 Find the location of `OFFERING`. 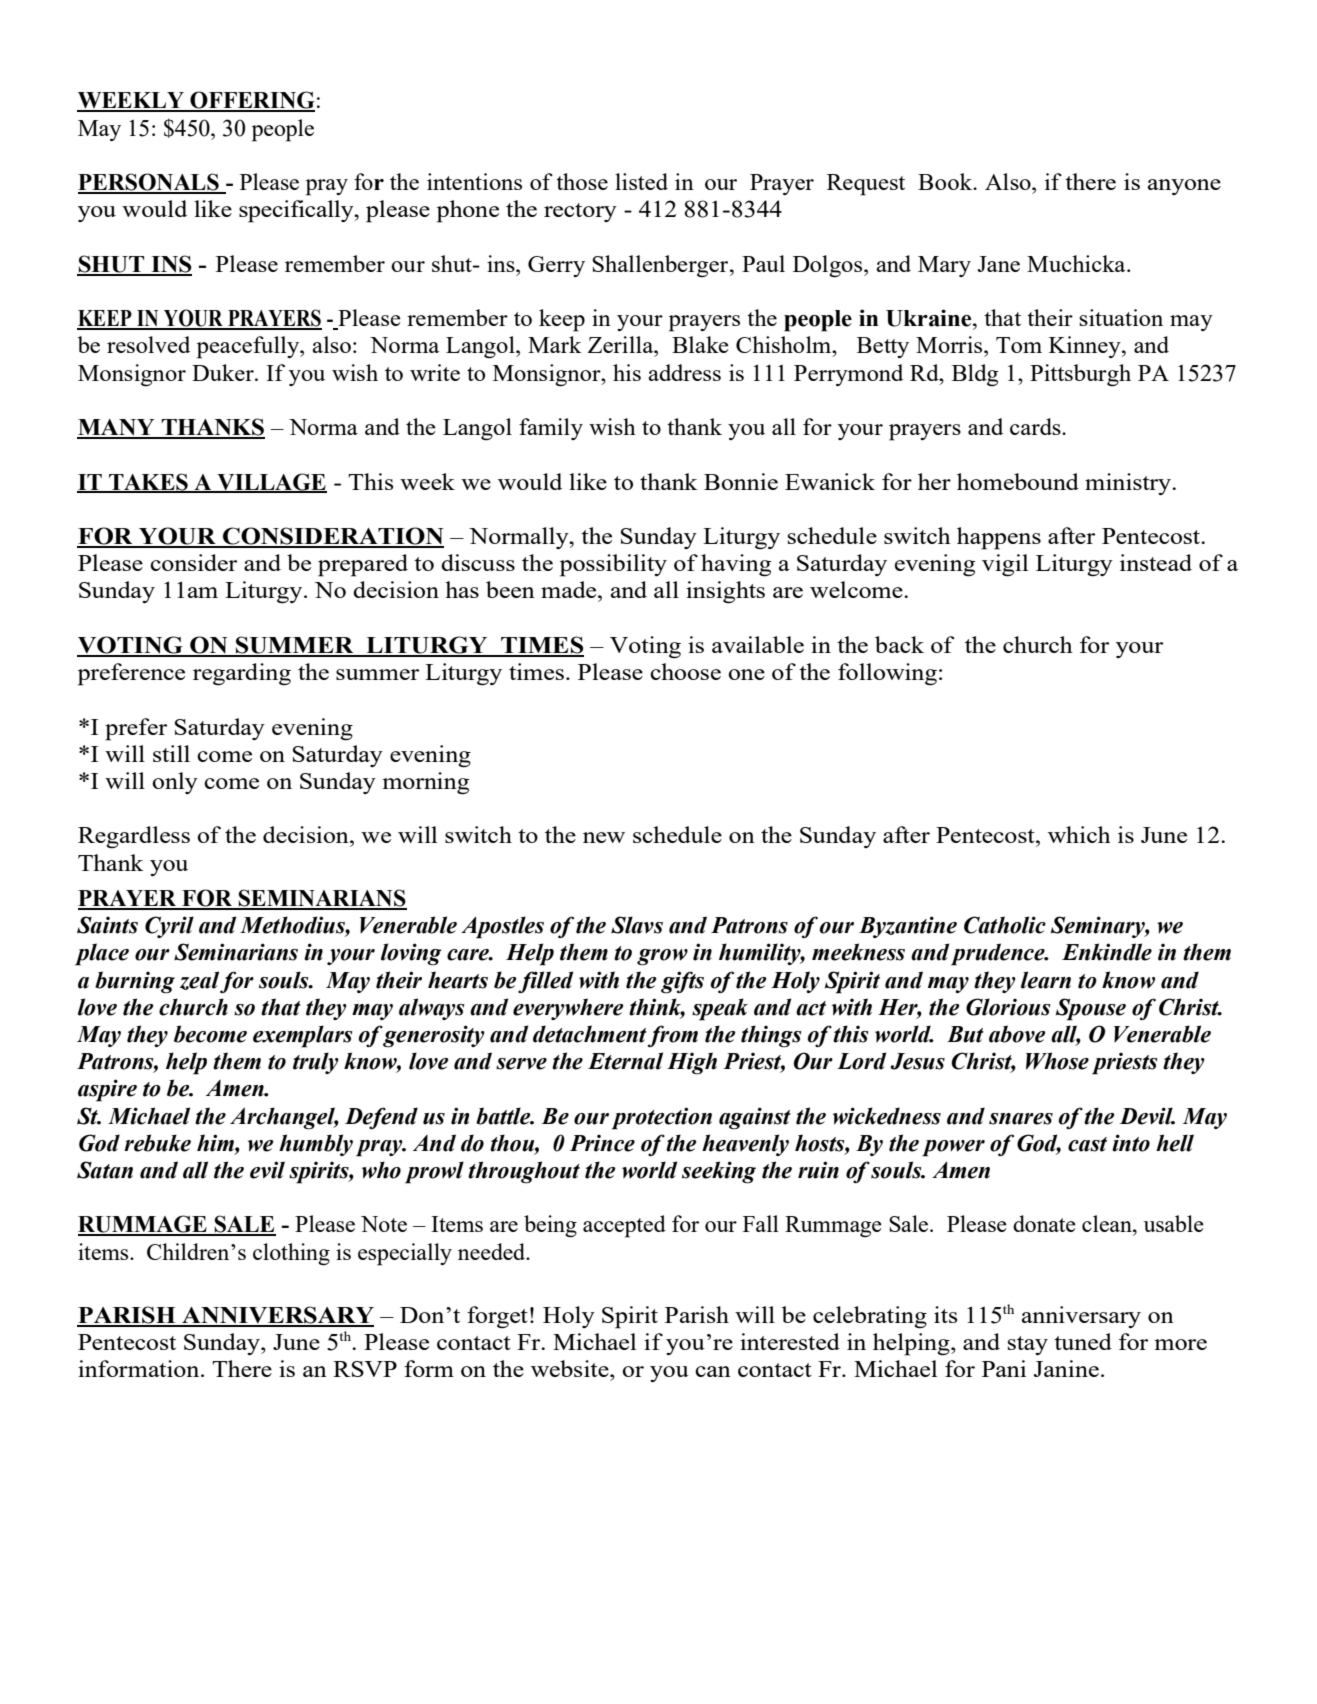

OFFERING is located at coordinates (251, 101).
